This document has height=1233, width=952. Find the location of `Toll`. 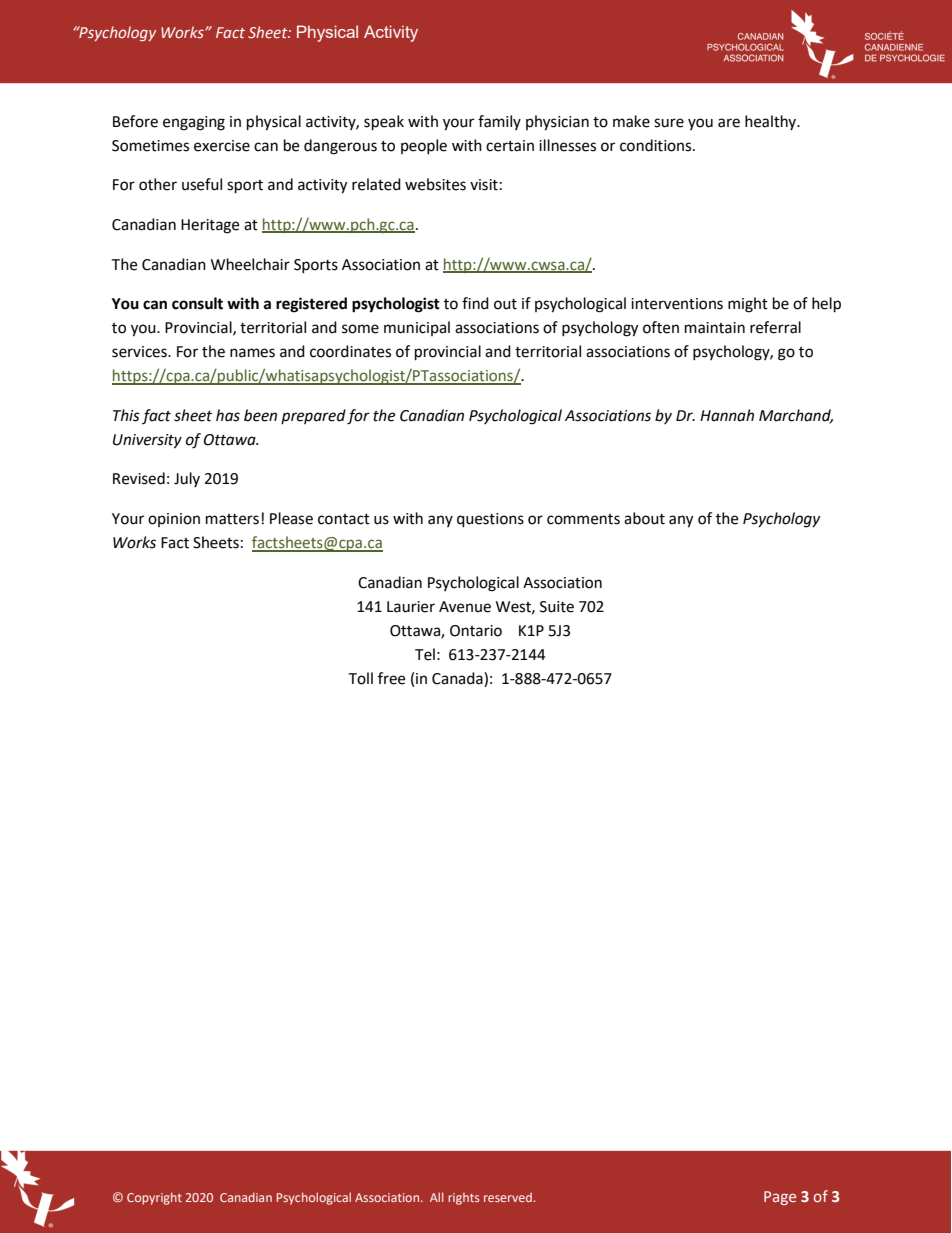

Toll is located at coordinates (360, 678).
